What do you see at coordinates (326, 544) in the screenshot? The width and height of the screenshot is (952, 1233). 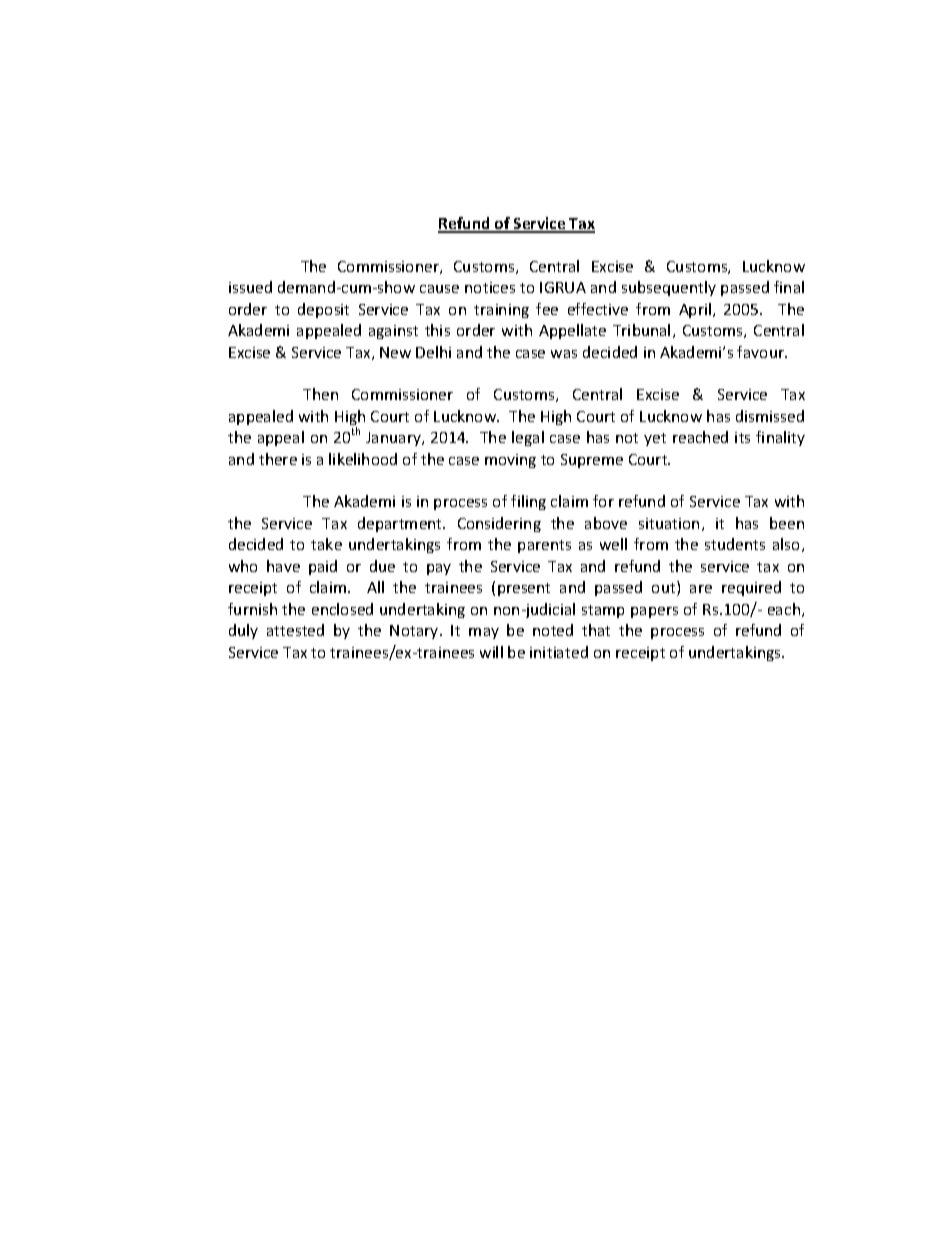 I see `take` at bounding box center [326, 544].
